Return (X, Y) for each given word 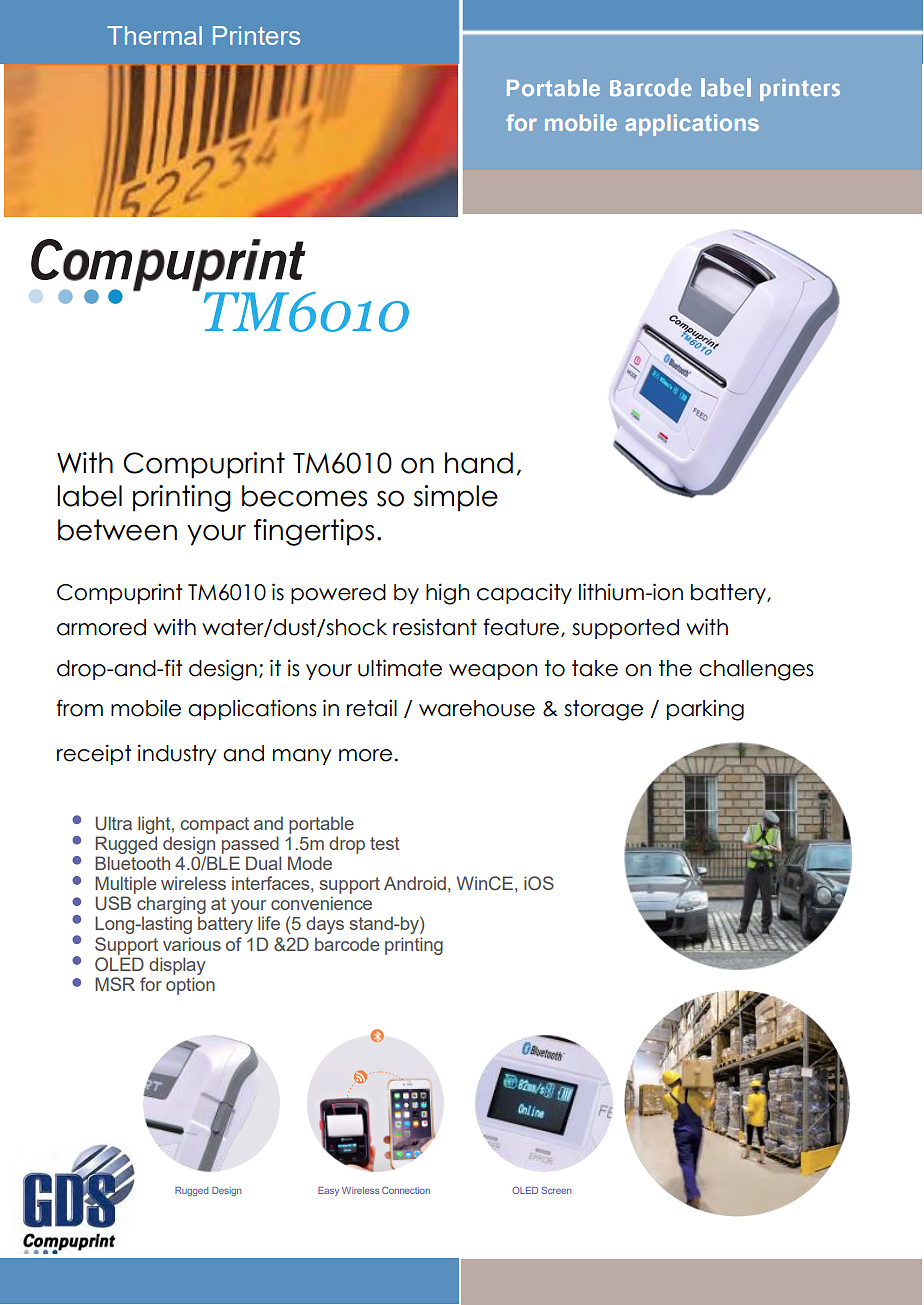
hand (479, 463)
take (595, 668)
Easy (328, 1191)
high (447, 594)
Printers (256, 35)
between (117, 530)
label (89, 496)
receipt (94, 754)
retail (372, 708)
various (192, 944)
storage (603, 710)
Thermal (154, 35)
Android (415, 883)
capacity (524, 593)
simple (456, 498)
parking (705, 710)
